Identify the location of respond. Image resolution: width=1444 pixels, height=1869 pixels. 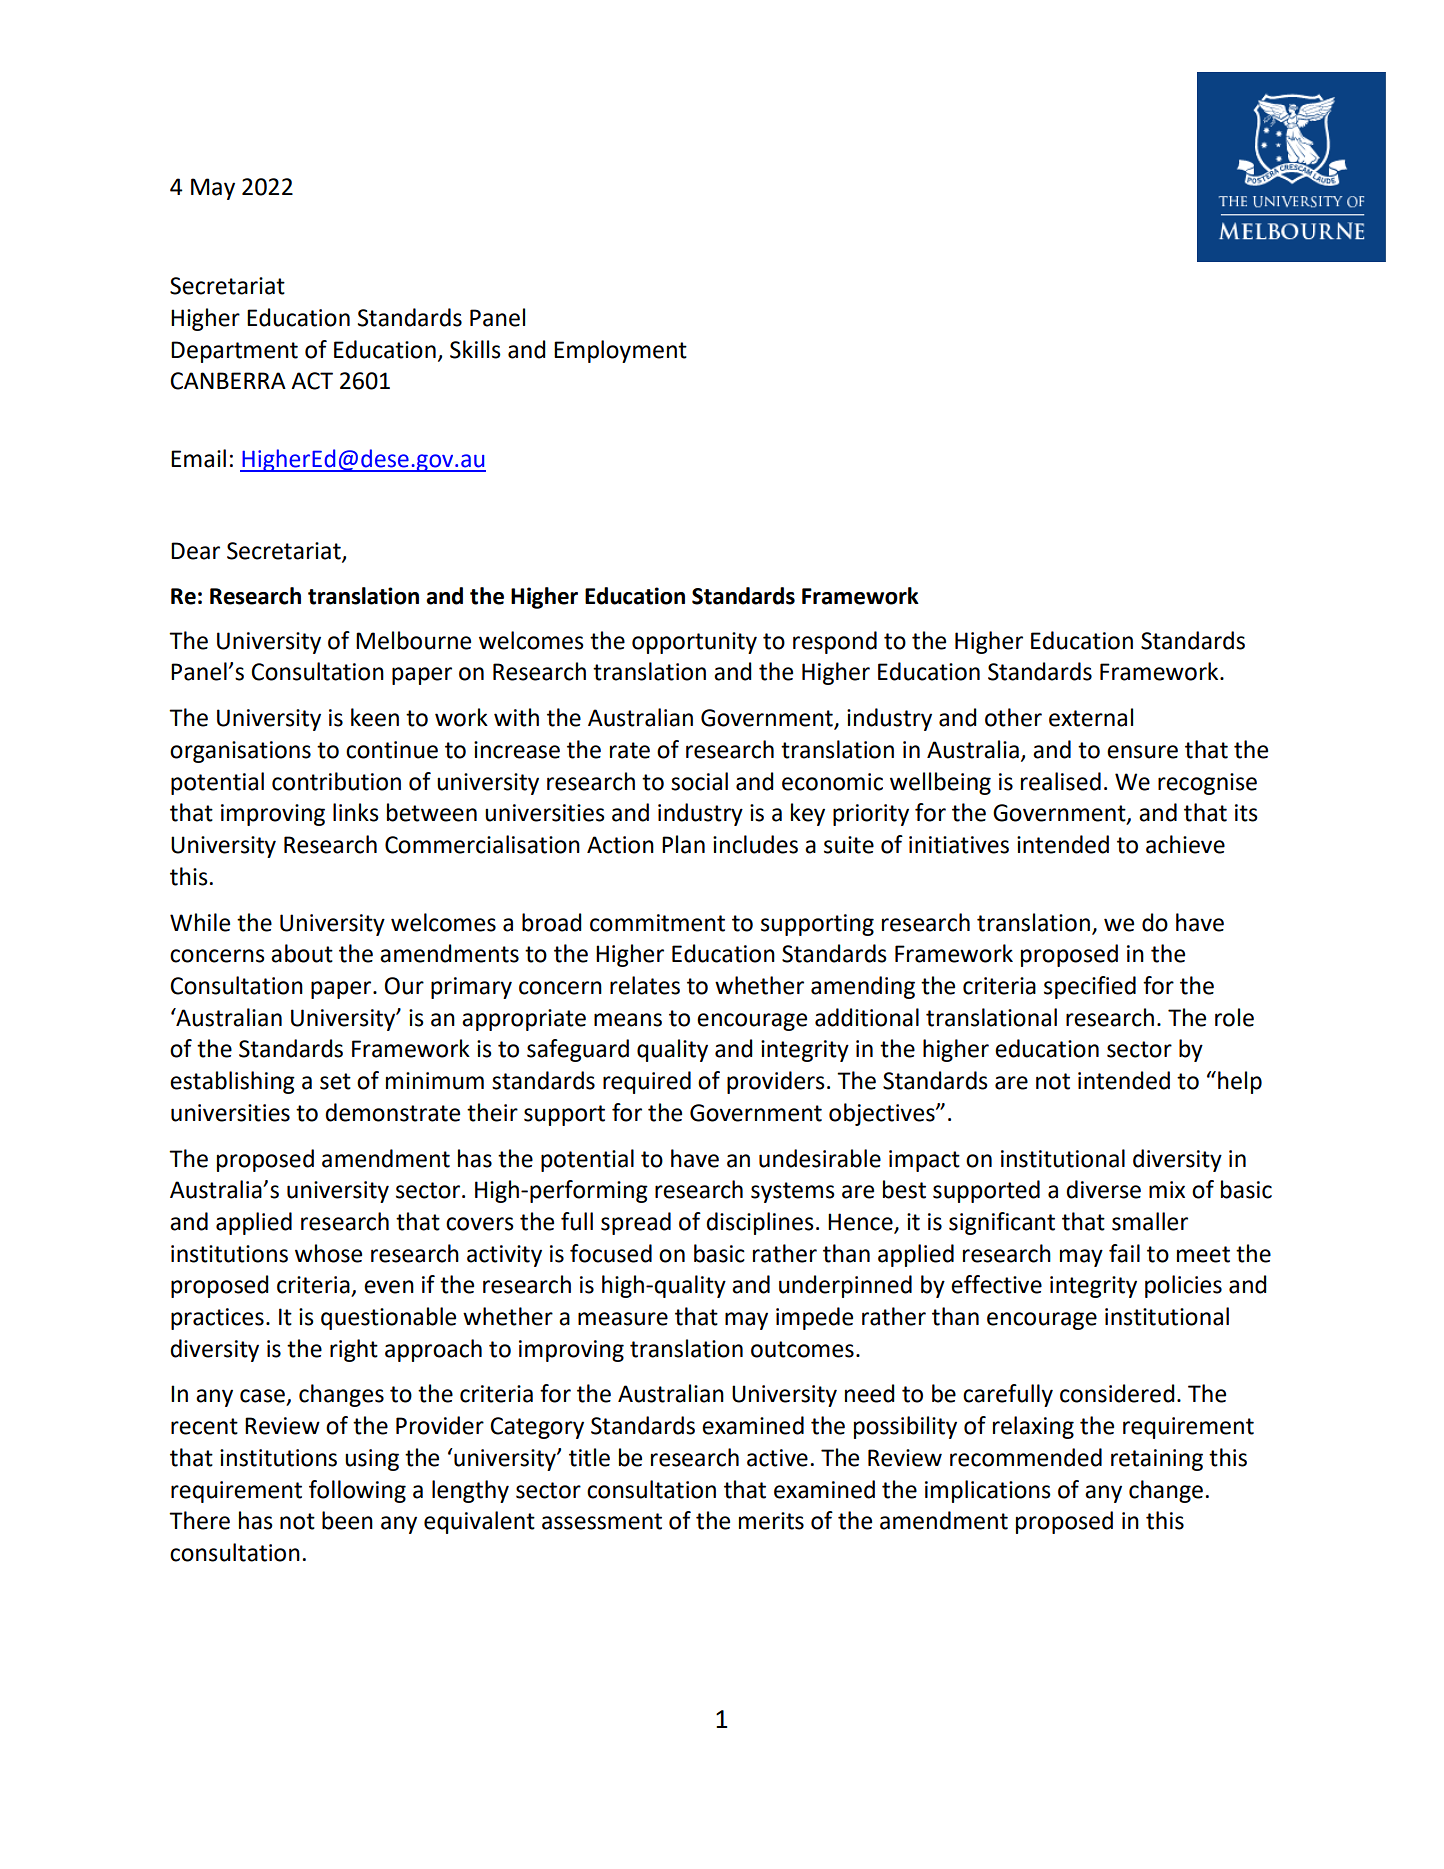
(835, 642).
